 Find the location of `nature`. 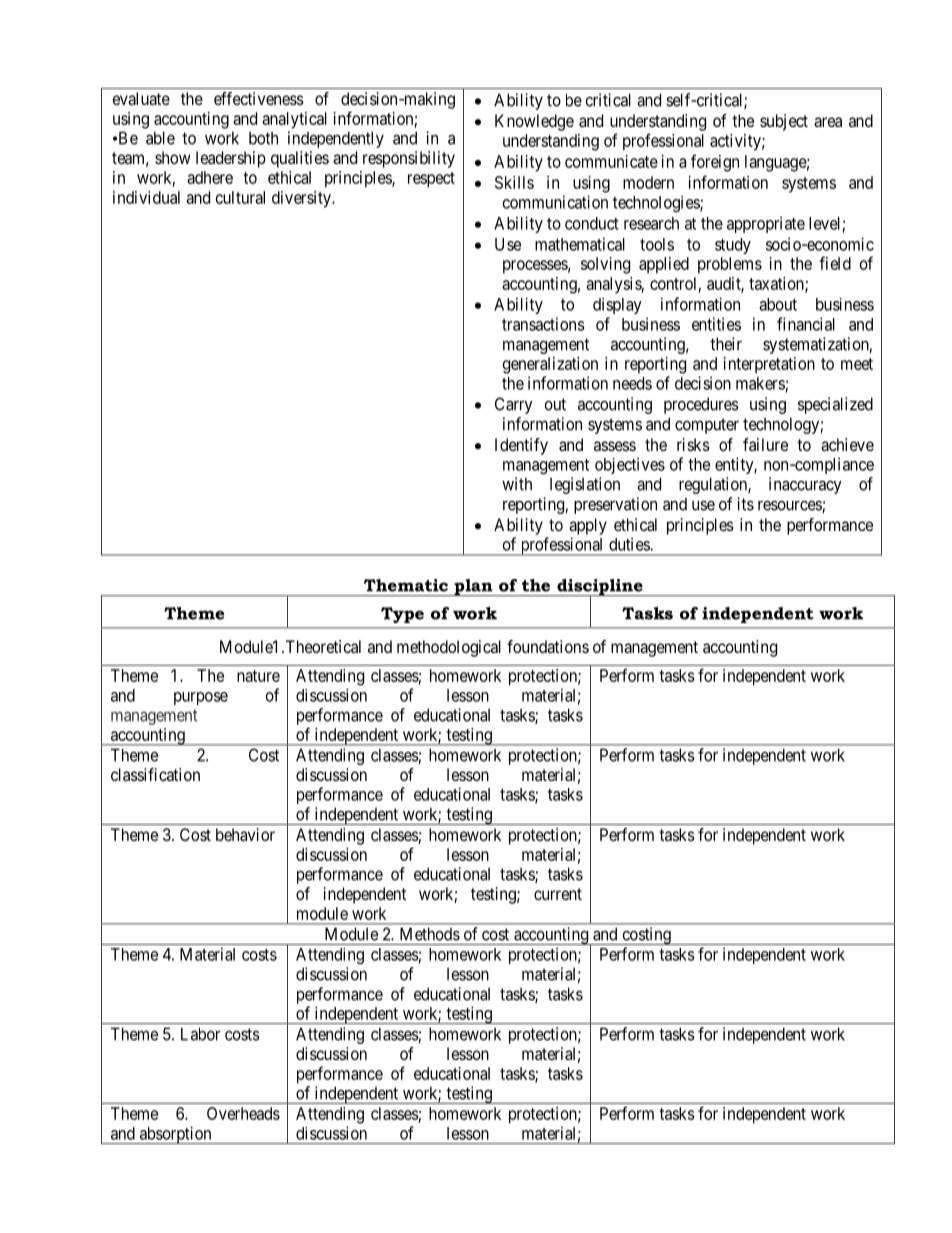

nature is located at coordinates (258, 676).
